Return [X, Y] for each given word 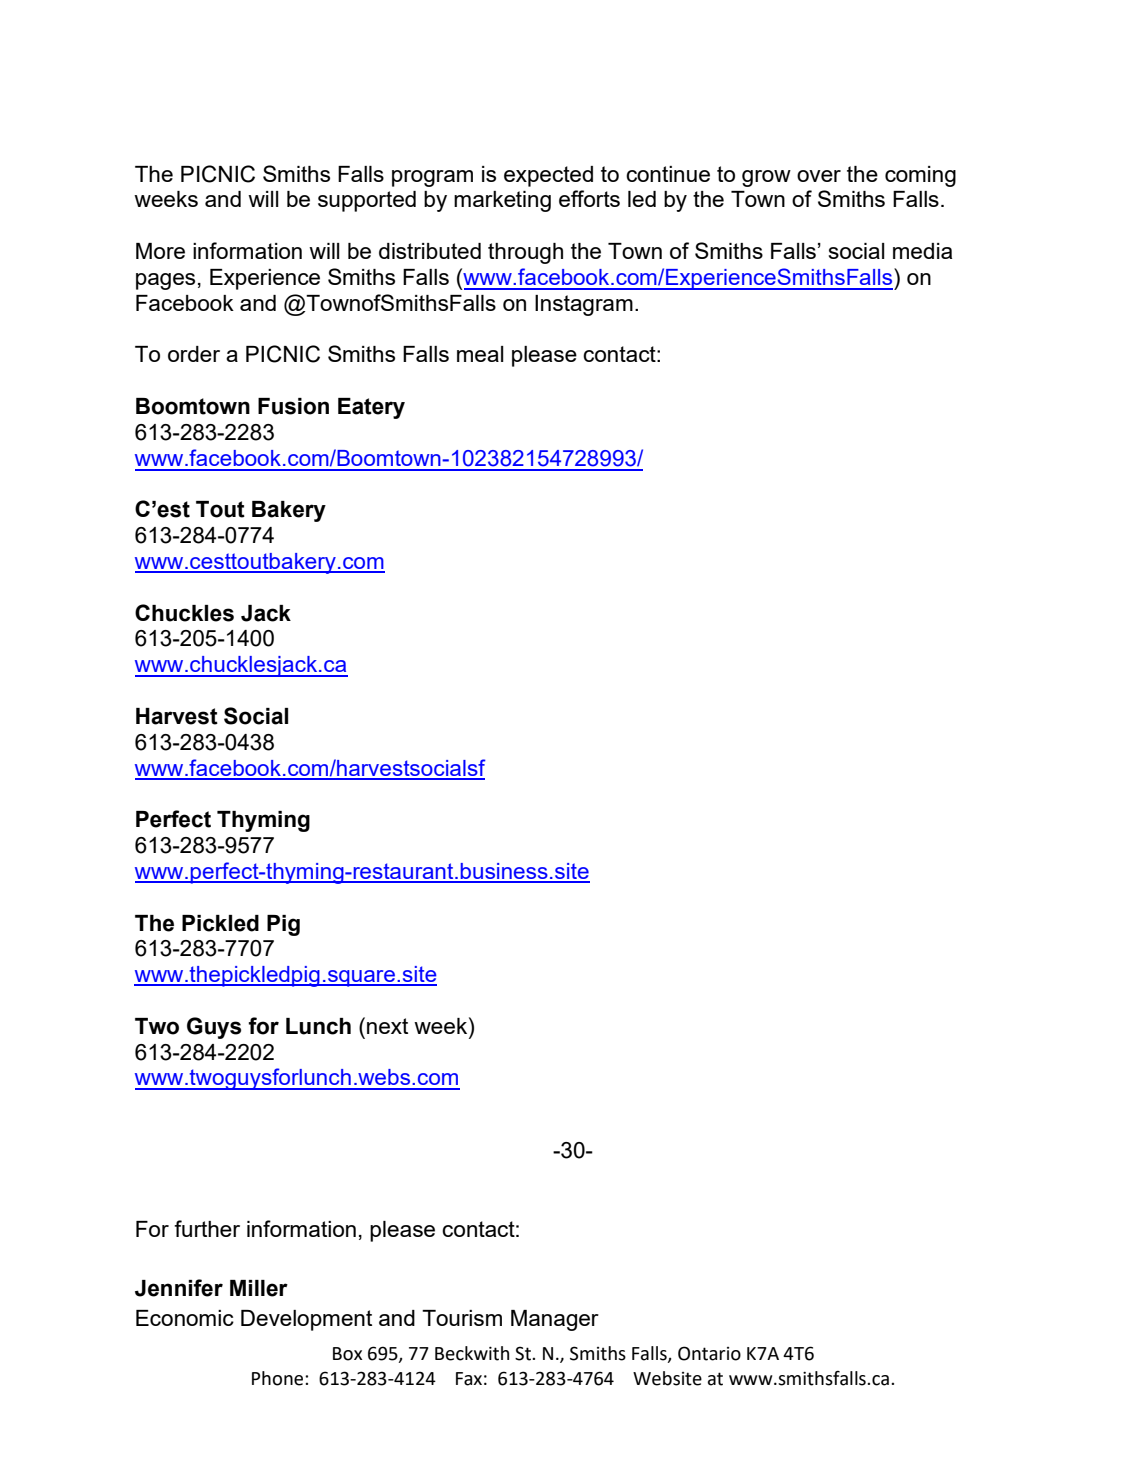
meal [480, 354]
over [819, 176]
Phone [279, 1378]
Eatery [371, 408]
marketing [502, 201]
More [160, 251]
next [387, 1026]
